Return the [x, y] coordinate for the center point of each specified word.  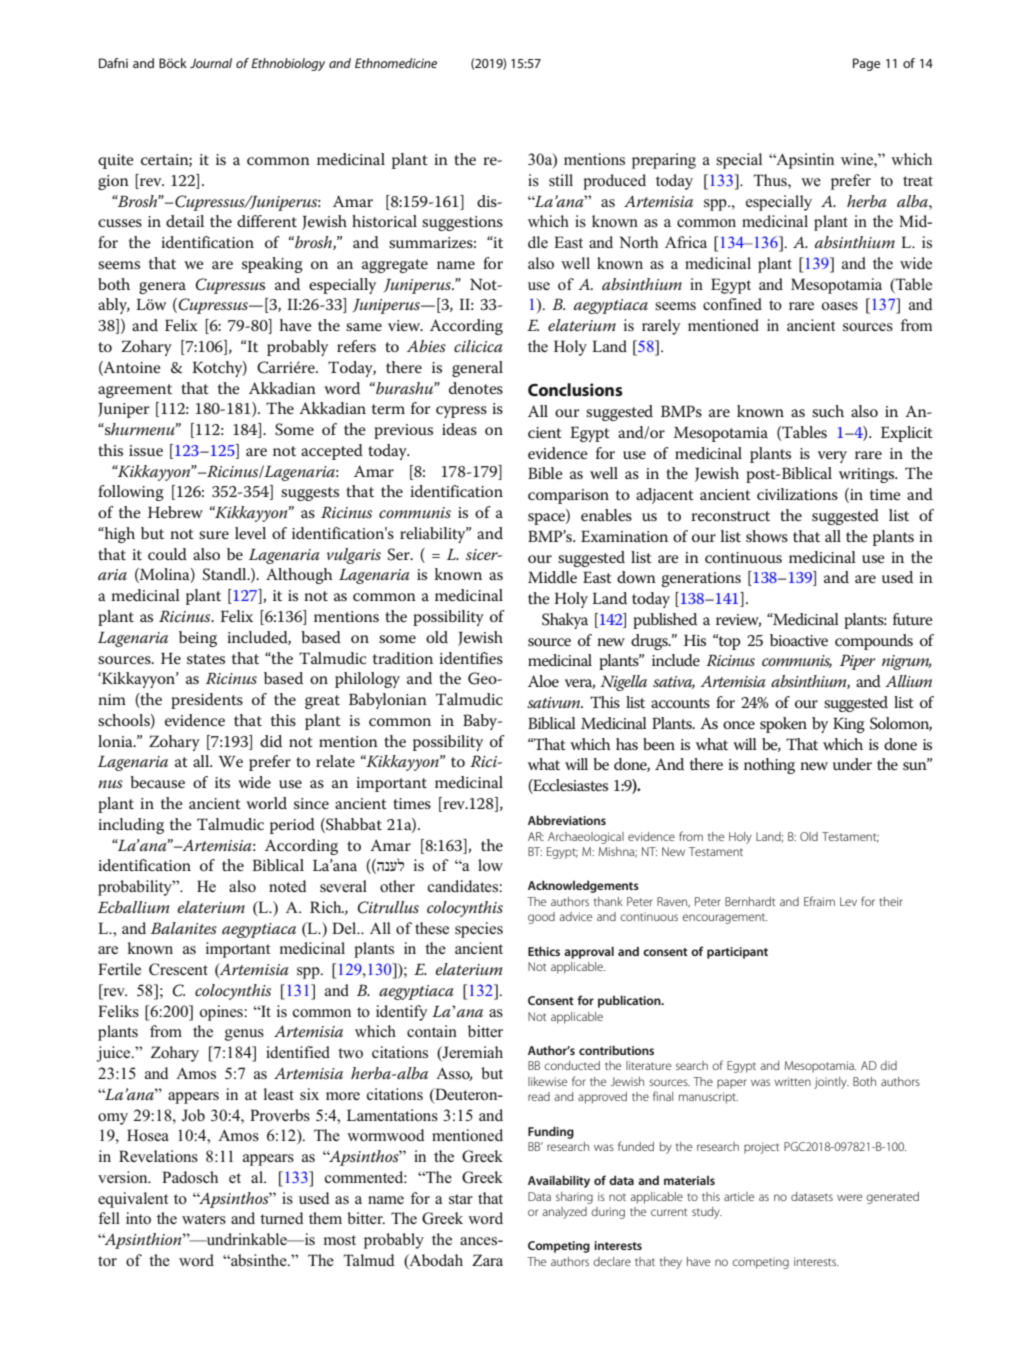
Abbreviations [567, 820]
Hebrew [175, 512]
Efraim [819, 901]
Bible [545, 473]
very [832, 457]
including [131, 826]
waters [204, 1219]
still [561, 180]
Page [866, 64]
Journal [211, 63]
